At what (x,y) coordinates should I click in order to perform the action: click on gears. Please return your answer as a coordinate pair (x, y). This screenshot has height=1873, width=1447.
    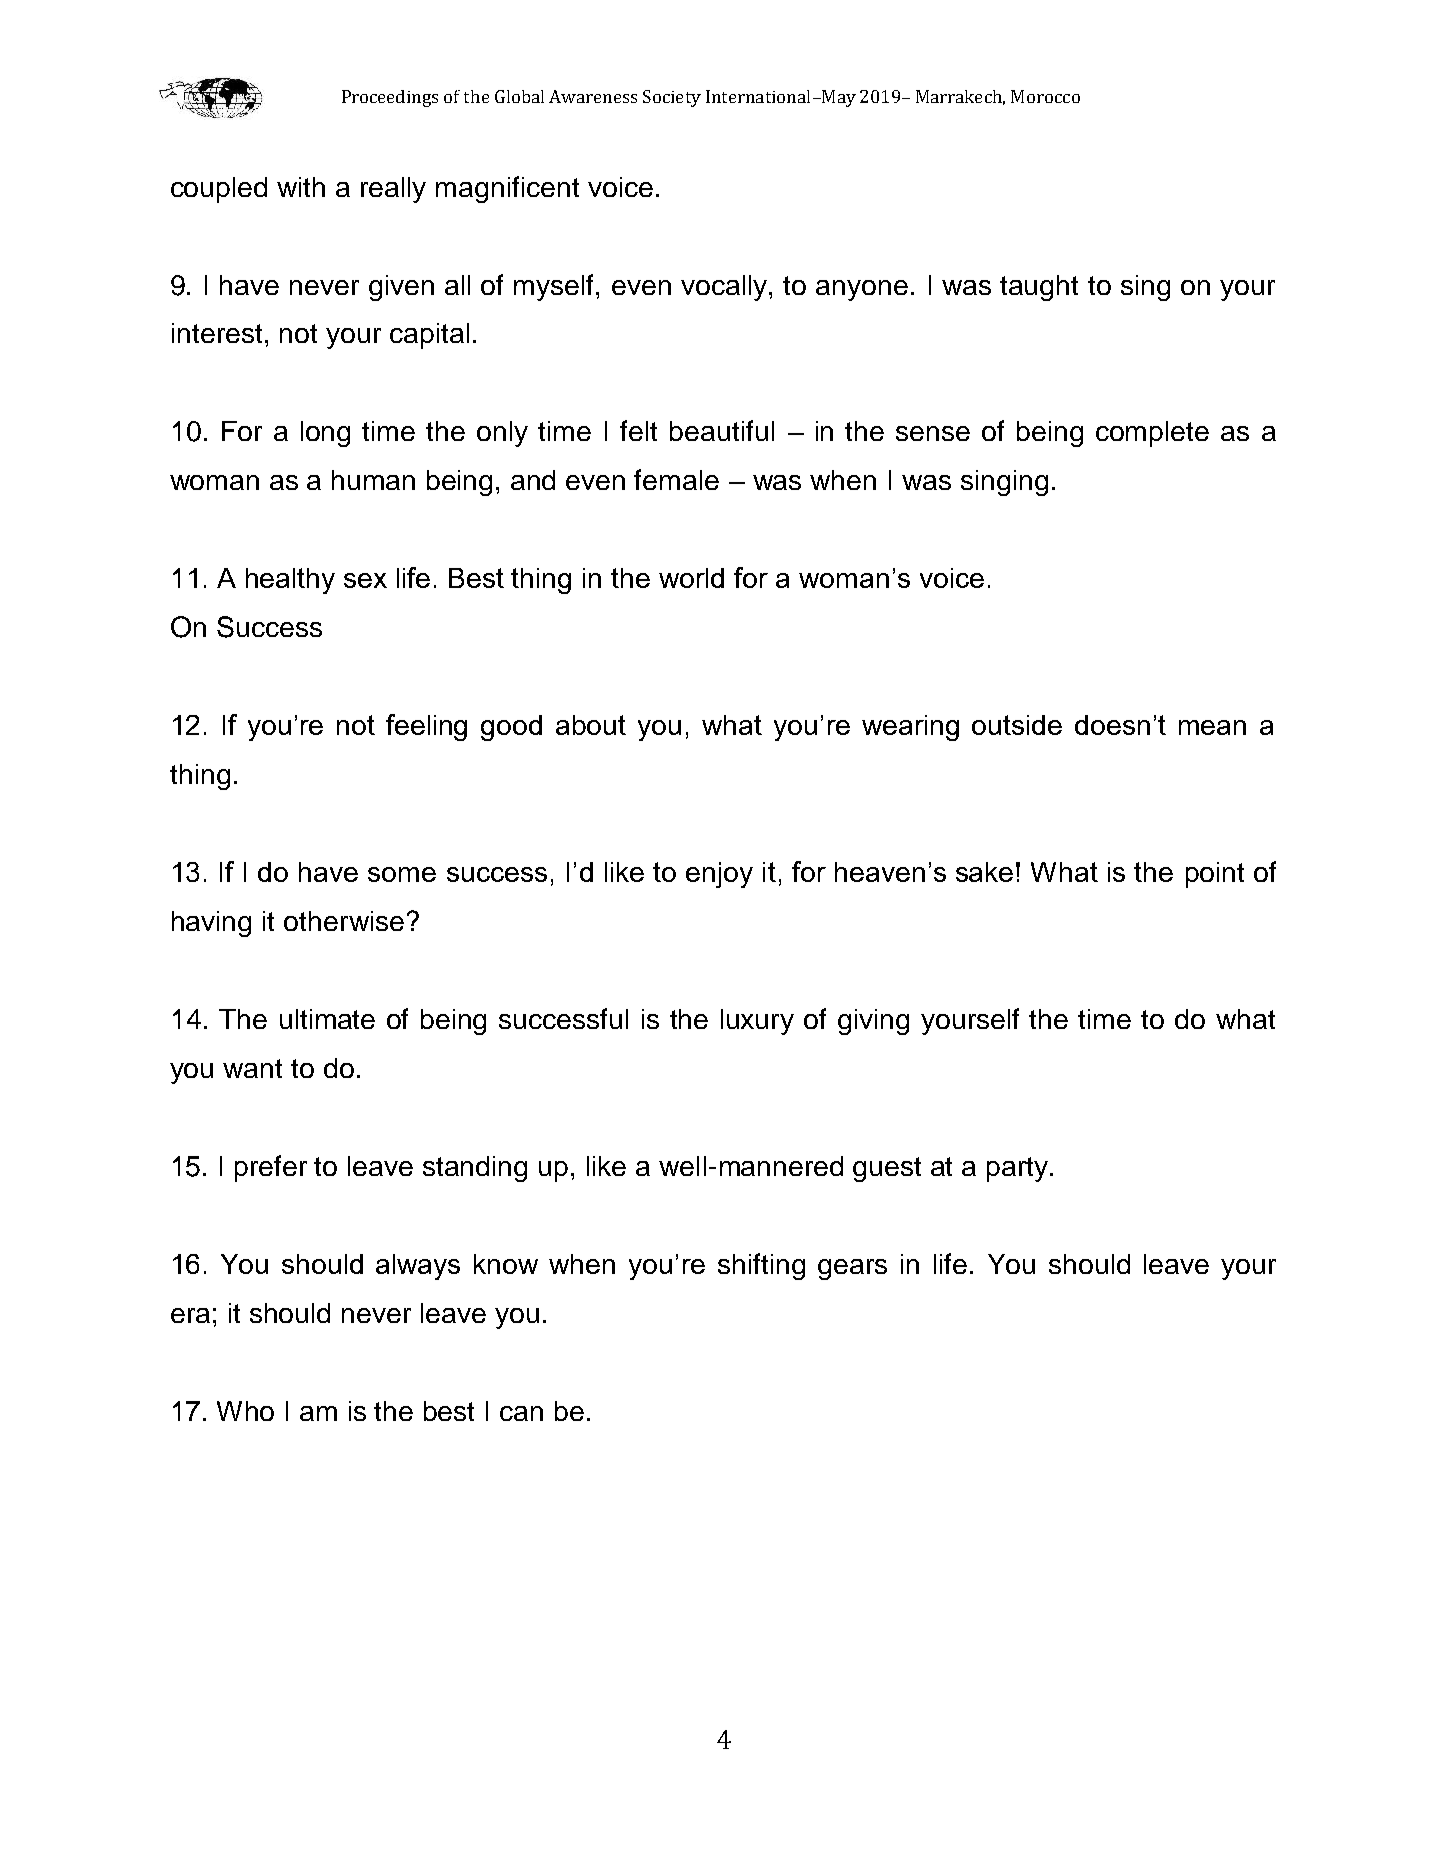
    Looking at the image, I should click on (852, 1269).
